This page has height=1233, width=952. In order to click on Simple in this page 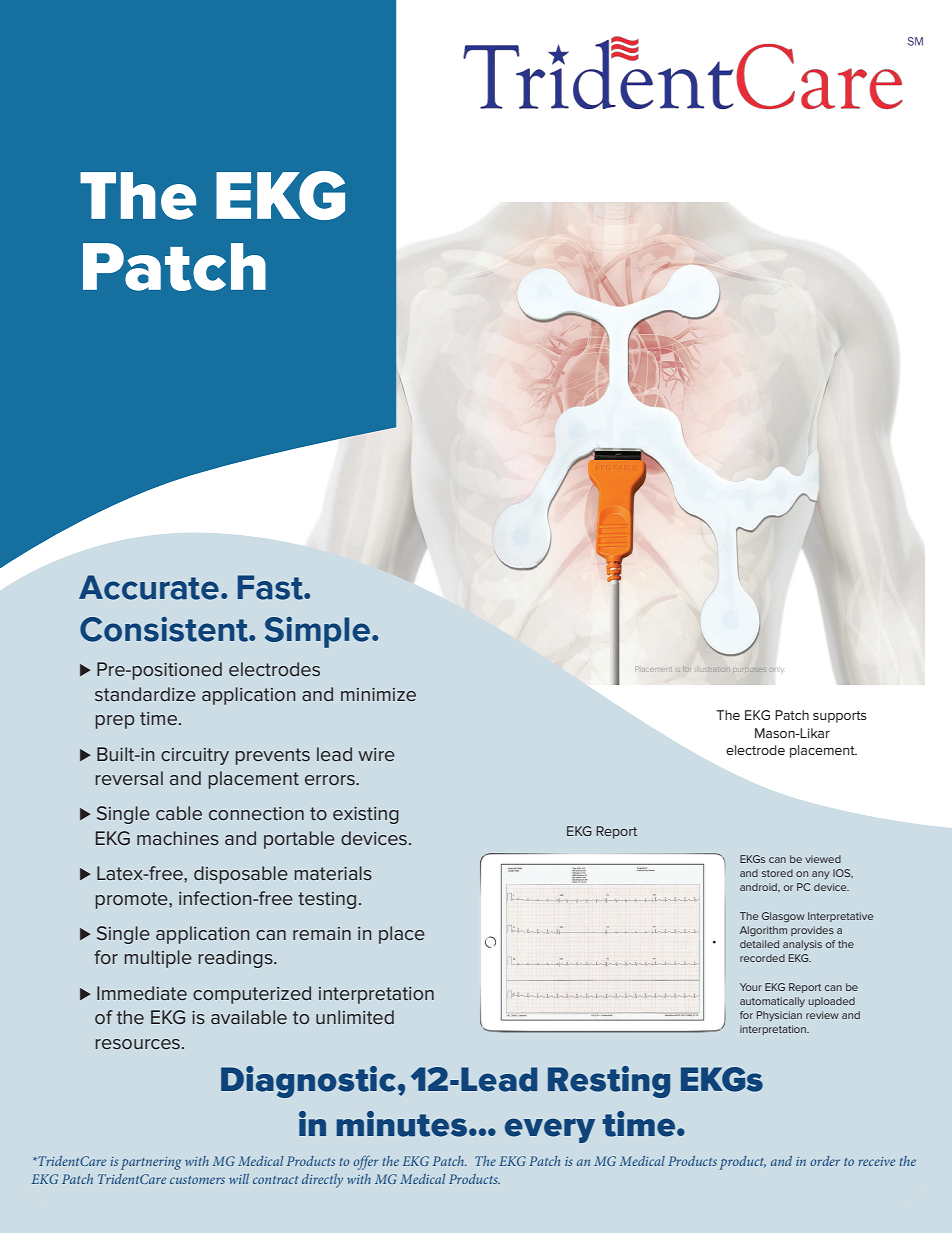, I will do `click(317, 632)`.
